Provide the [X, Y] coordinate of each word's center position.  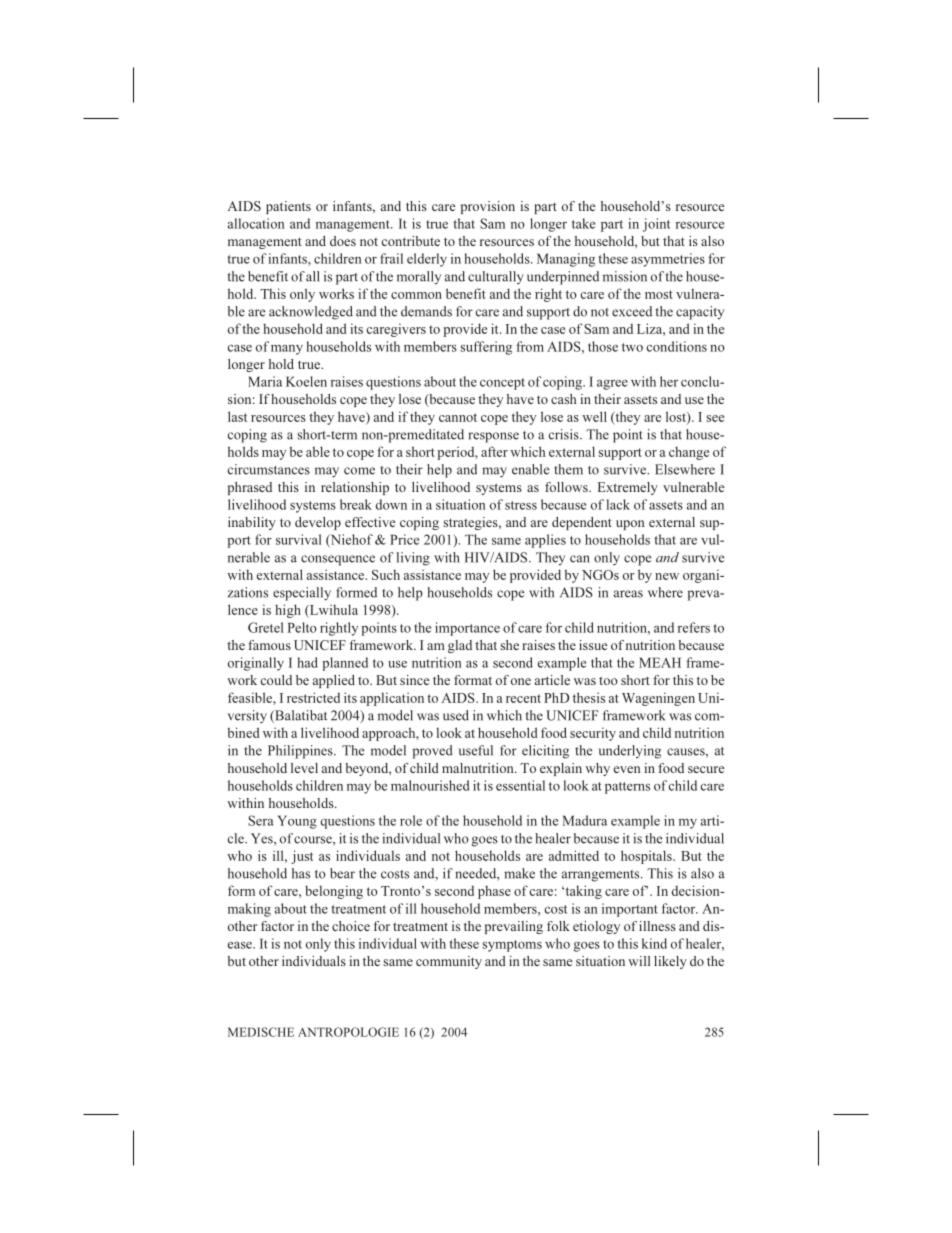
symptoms [512, 946]
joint [657, 225]
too [608, 681]
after [494, 451]
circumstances [269, 469]
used [456, 715]
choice [351, 926]
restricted [313, 697]
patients [288, 207]
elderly [427, 260]
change [689, 453]
